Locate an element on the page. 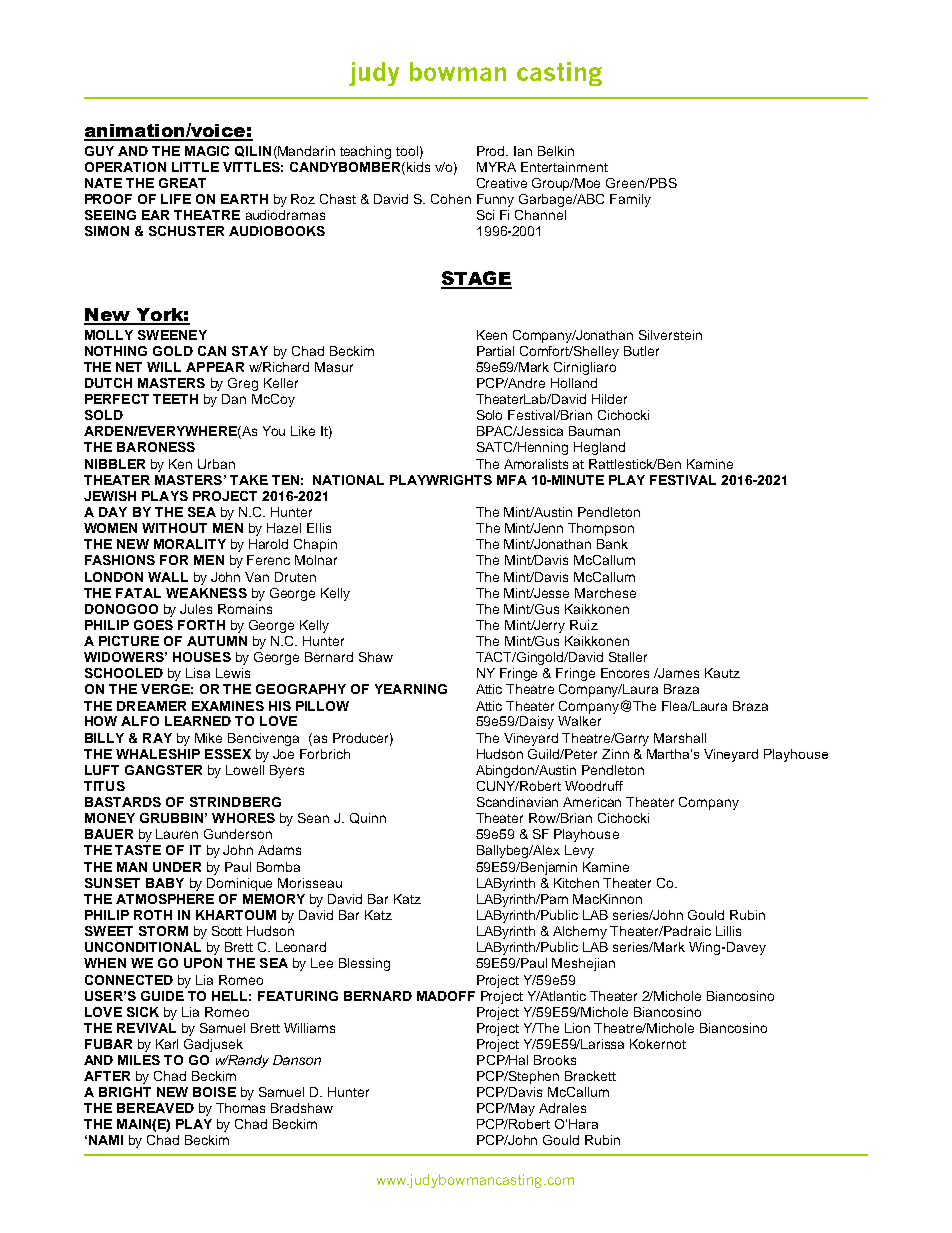 This page has width=952, height=1233. Lauren is located at coordinates (177, 834).
